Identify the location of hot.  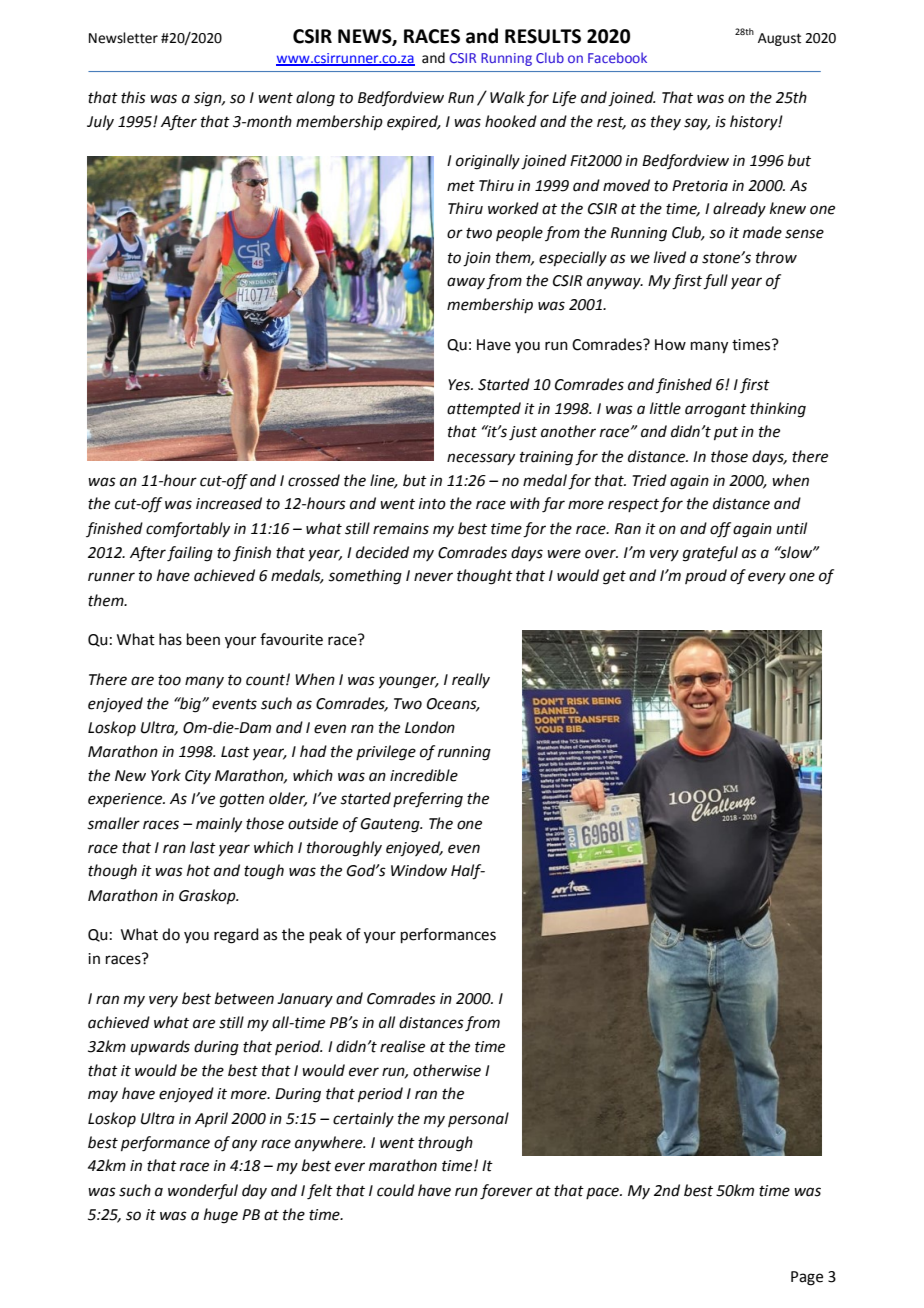
(198, 870).
